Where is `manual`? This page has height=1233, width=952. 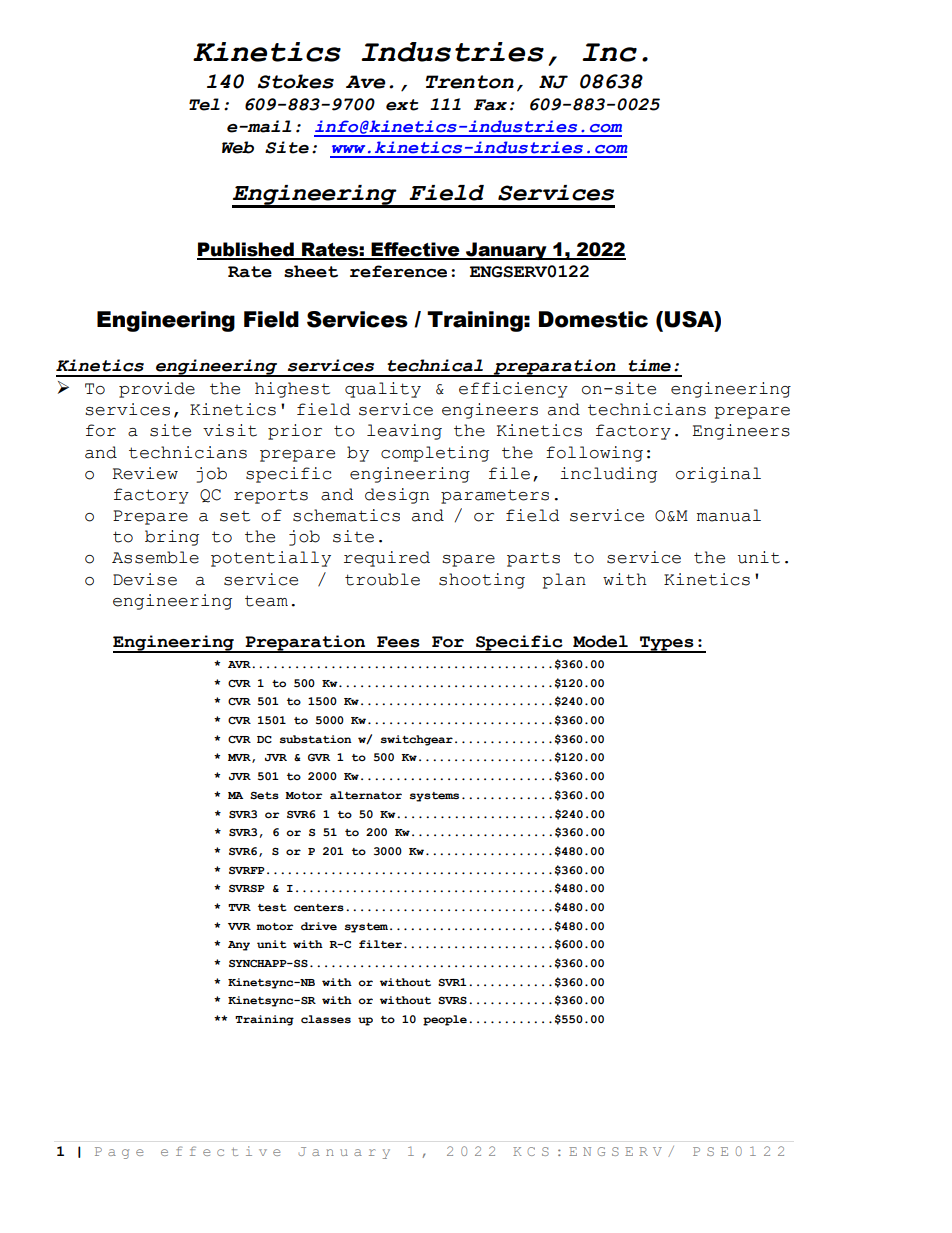
manual is located at coordinates (729, 515).
